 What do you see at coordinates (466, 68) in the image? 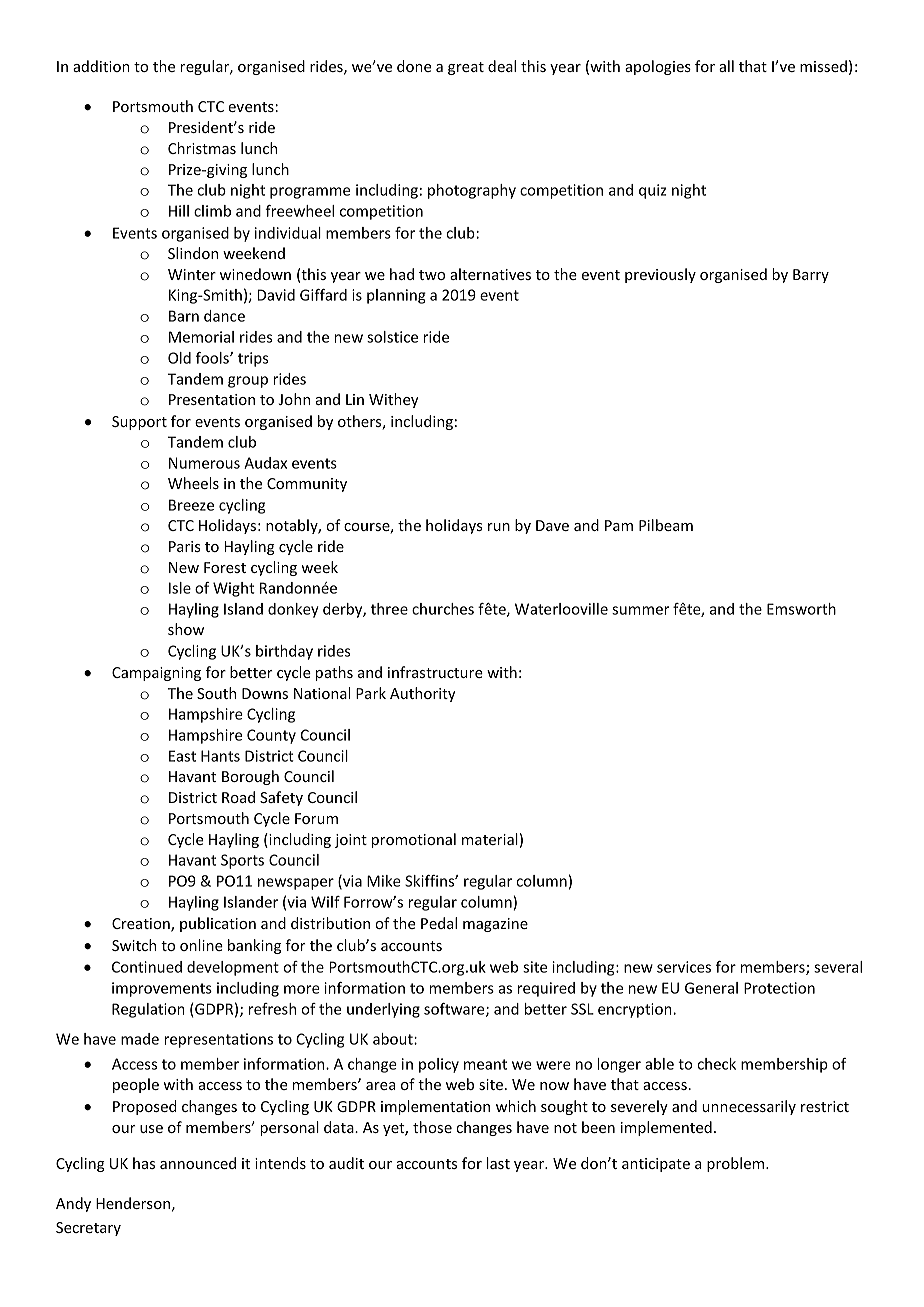
I see `great` at bounding box center [466, 68].
